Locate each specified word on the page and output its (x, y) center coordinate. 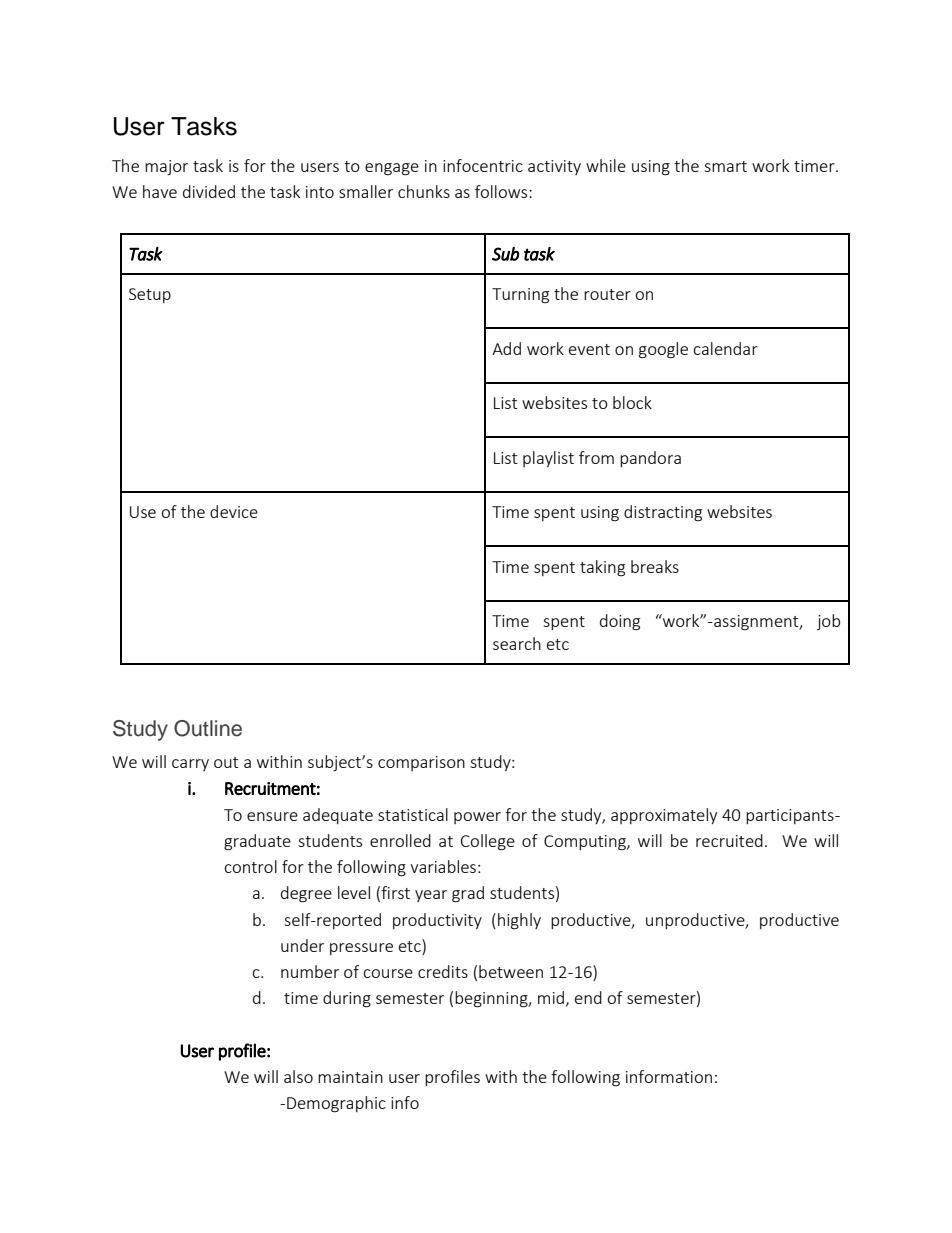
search (517, 643)
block (632, 402)
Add (506, 348)
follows (502, 191)
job (828, 622)
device (234, 511)
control (250, 866)
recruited (729, 840)
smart (725, 166)
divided (209, 191)
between (511, 971)
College (488, 842)
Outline (208, 728)
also (298, 1076)
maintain (350, 1077)
